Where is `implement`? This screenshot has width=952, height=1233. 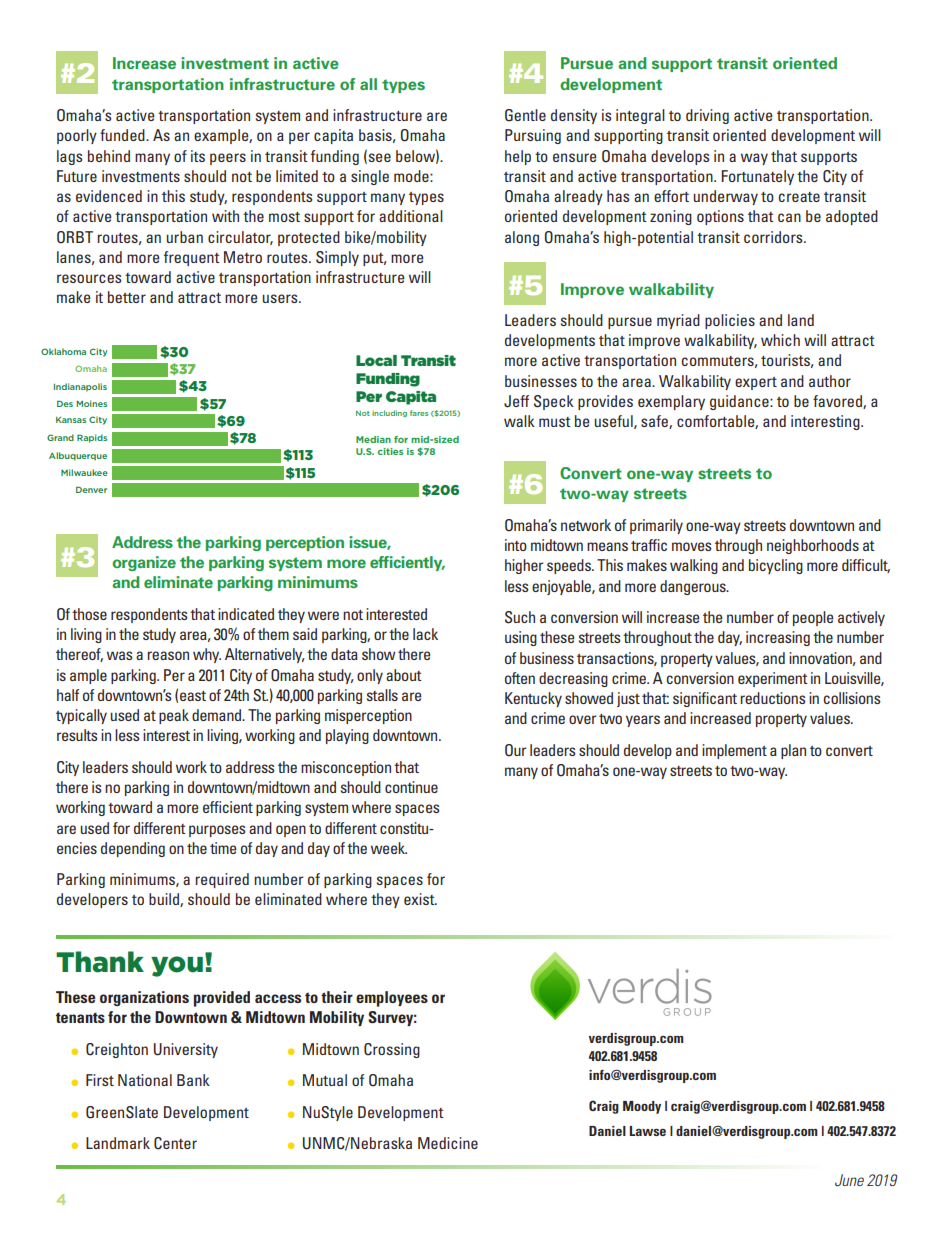
implement is located at coordinates (734, 751).
